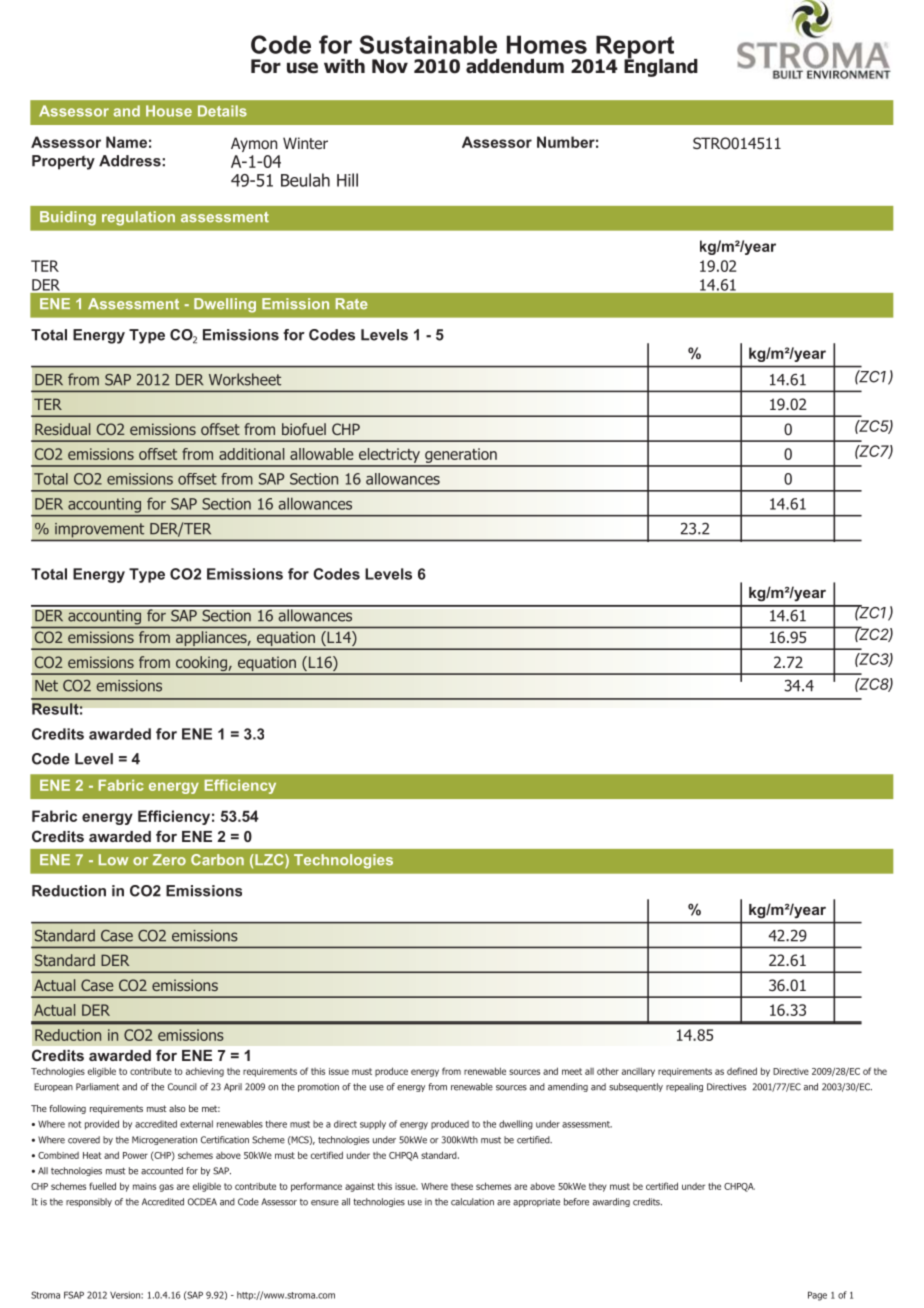 This document has width=924, height=1308. What do you see at coordinates (89, 1202) in the document?
I see `responsibly` at bounding box center [89, 1202].
